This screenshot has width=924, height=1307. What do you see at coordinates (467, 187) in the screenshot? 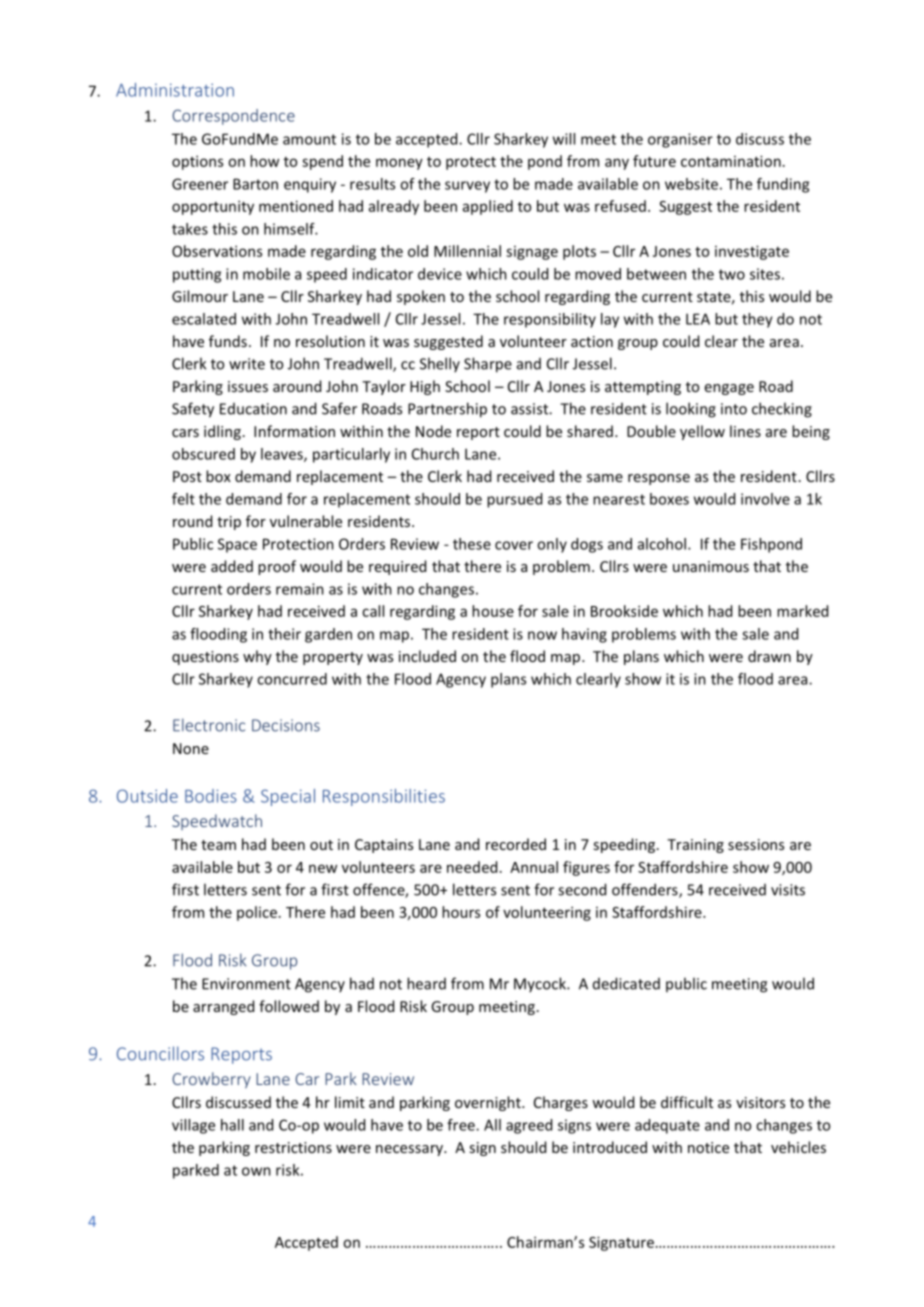
I see `survey` at bounding box center [467, 187].
